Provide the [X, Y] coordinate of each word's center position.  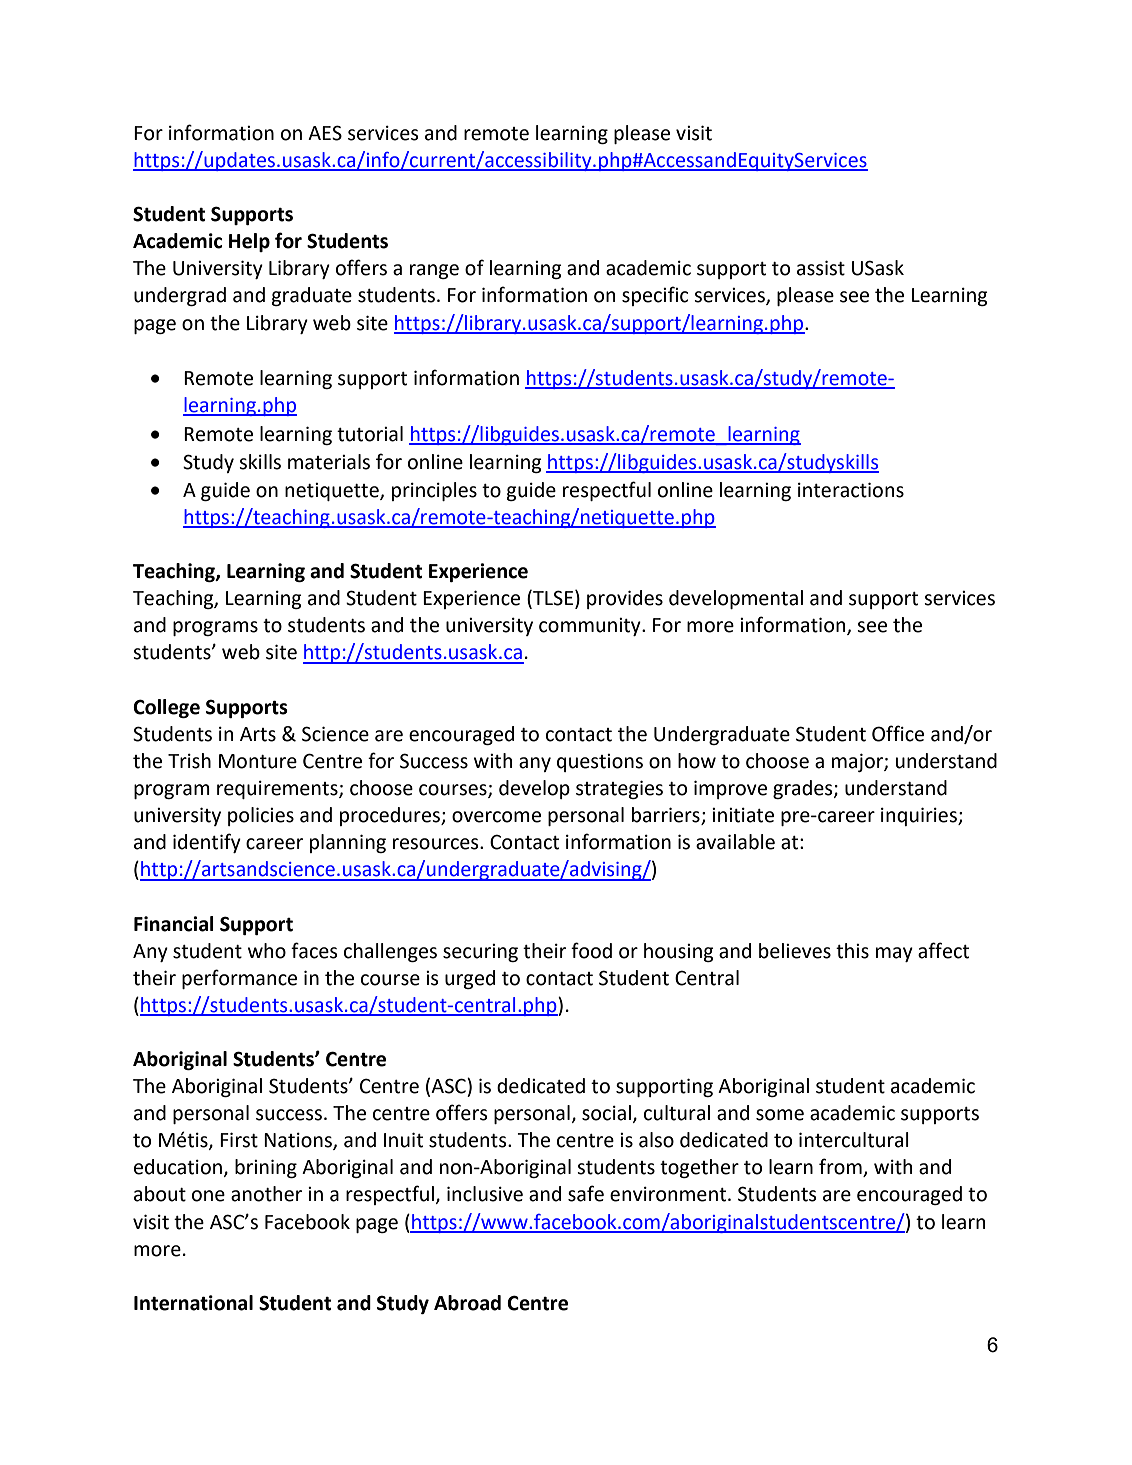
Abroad [467, 1303]
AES [325, 133]
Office [898, 733]
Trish [189, 761]
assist [821, 268]
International [193, 1303]
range [434, 271]
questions [600, 763]
